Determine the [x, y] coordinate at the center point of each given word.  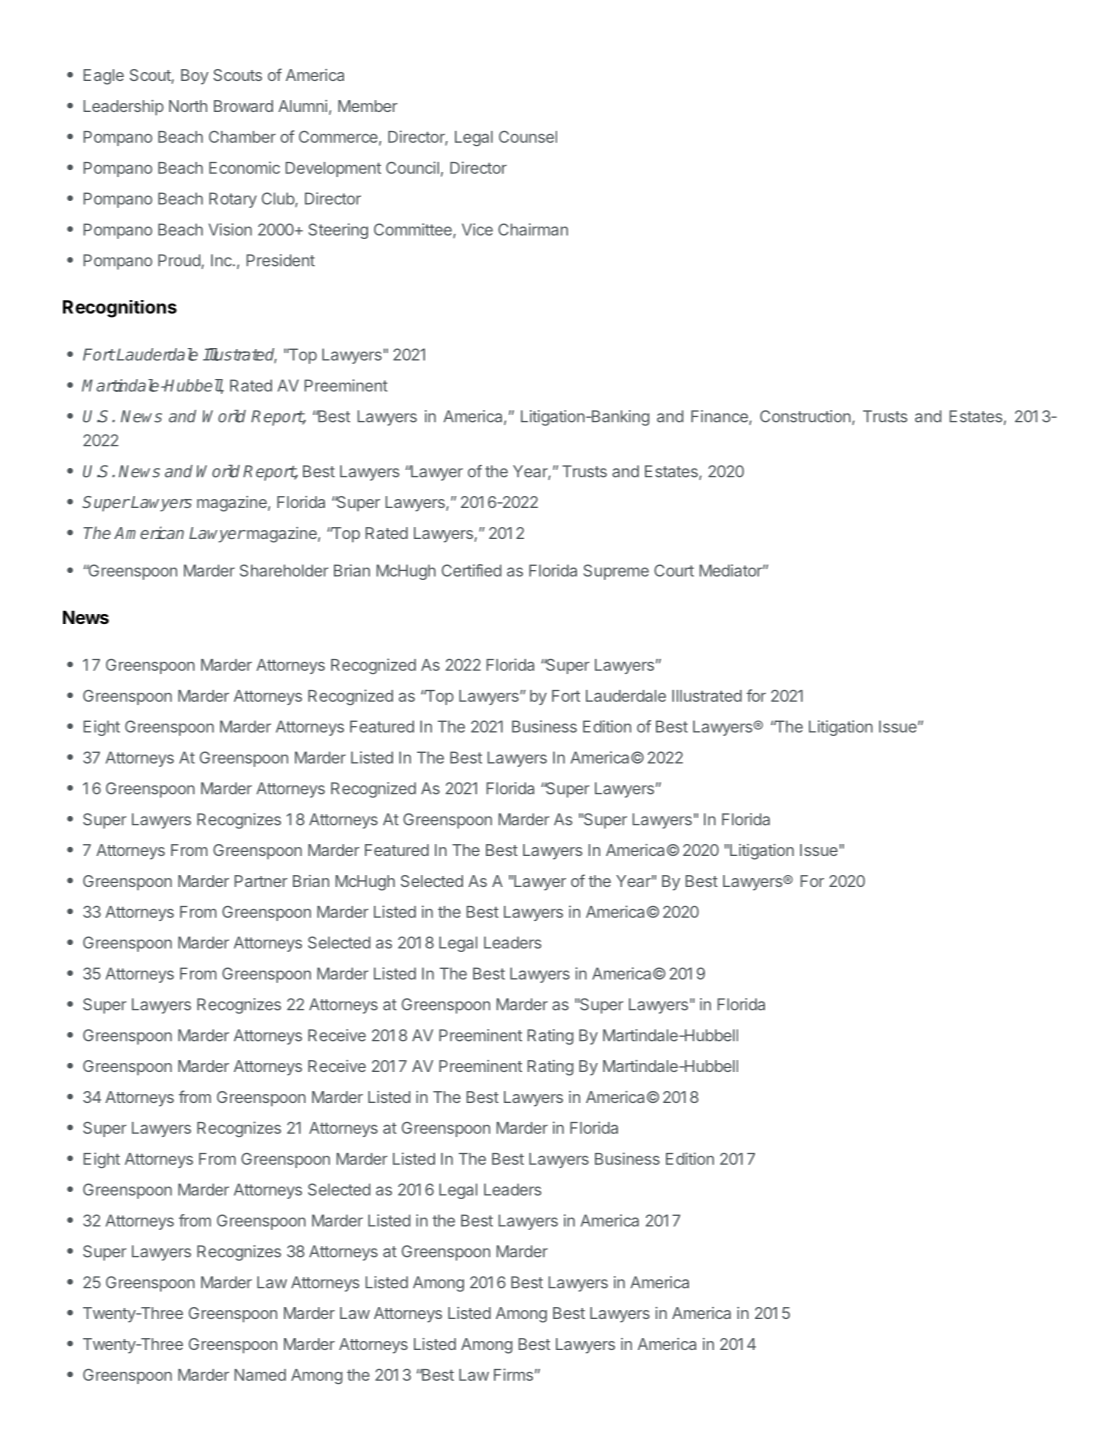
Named [260, 1375]
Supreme [616, 572]
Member [368, 106]
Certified [471, 570]
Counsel [528, 137]
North [188, 106]
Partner [261, 881]
